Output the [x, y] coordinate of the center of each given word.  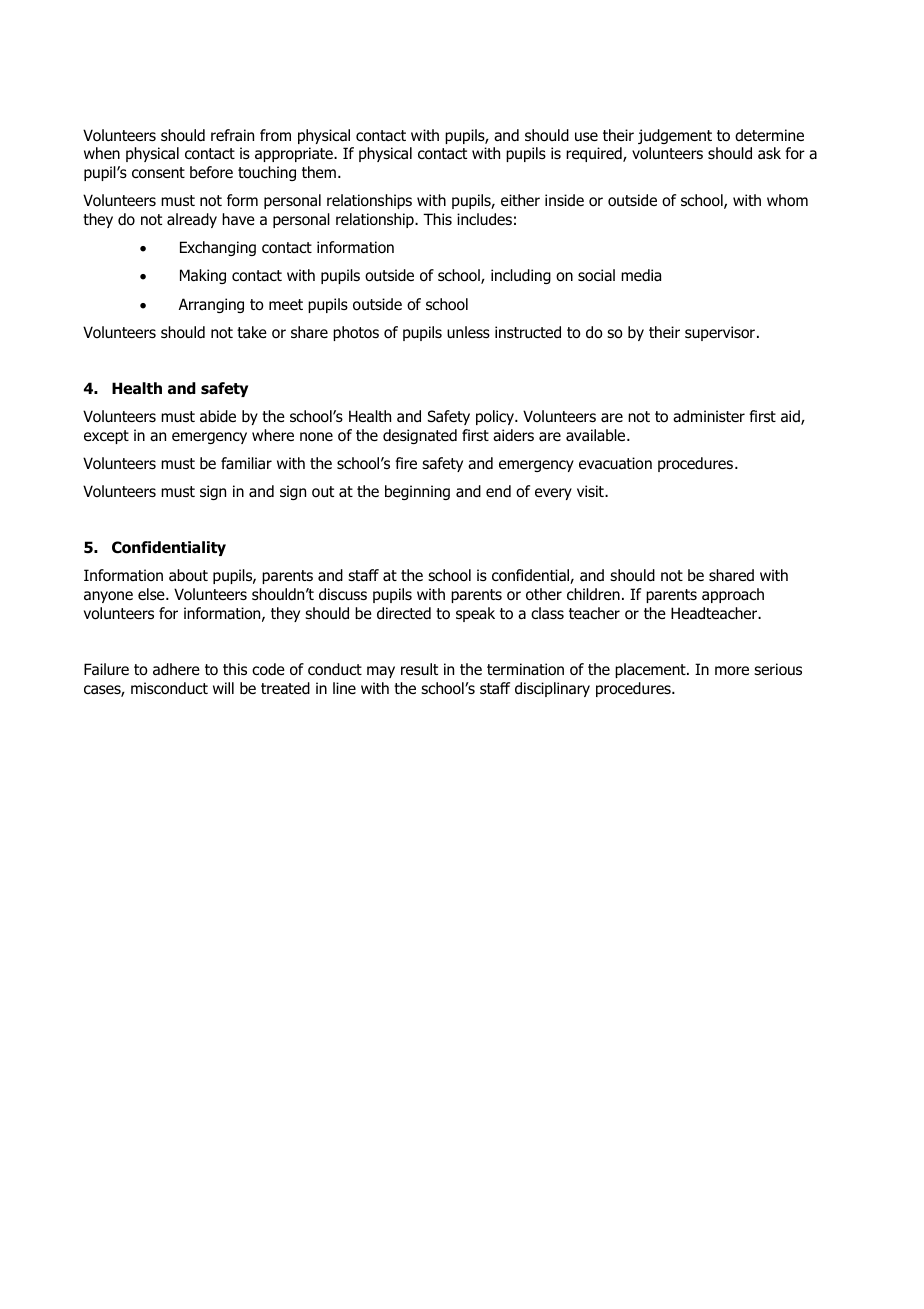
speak [475, 614]
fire [406, 463]
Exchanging [218, 248]
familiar [246, 463]
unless [468, 332]
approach [733, 595]
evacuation [615, 463]
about [188, 575]
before [211, 172]
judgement [675, 136]
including [521, 276]
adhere [176, 669]
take [252, 332]
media [641, 275]
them [319, 172]
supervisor [720, 333]
